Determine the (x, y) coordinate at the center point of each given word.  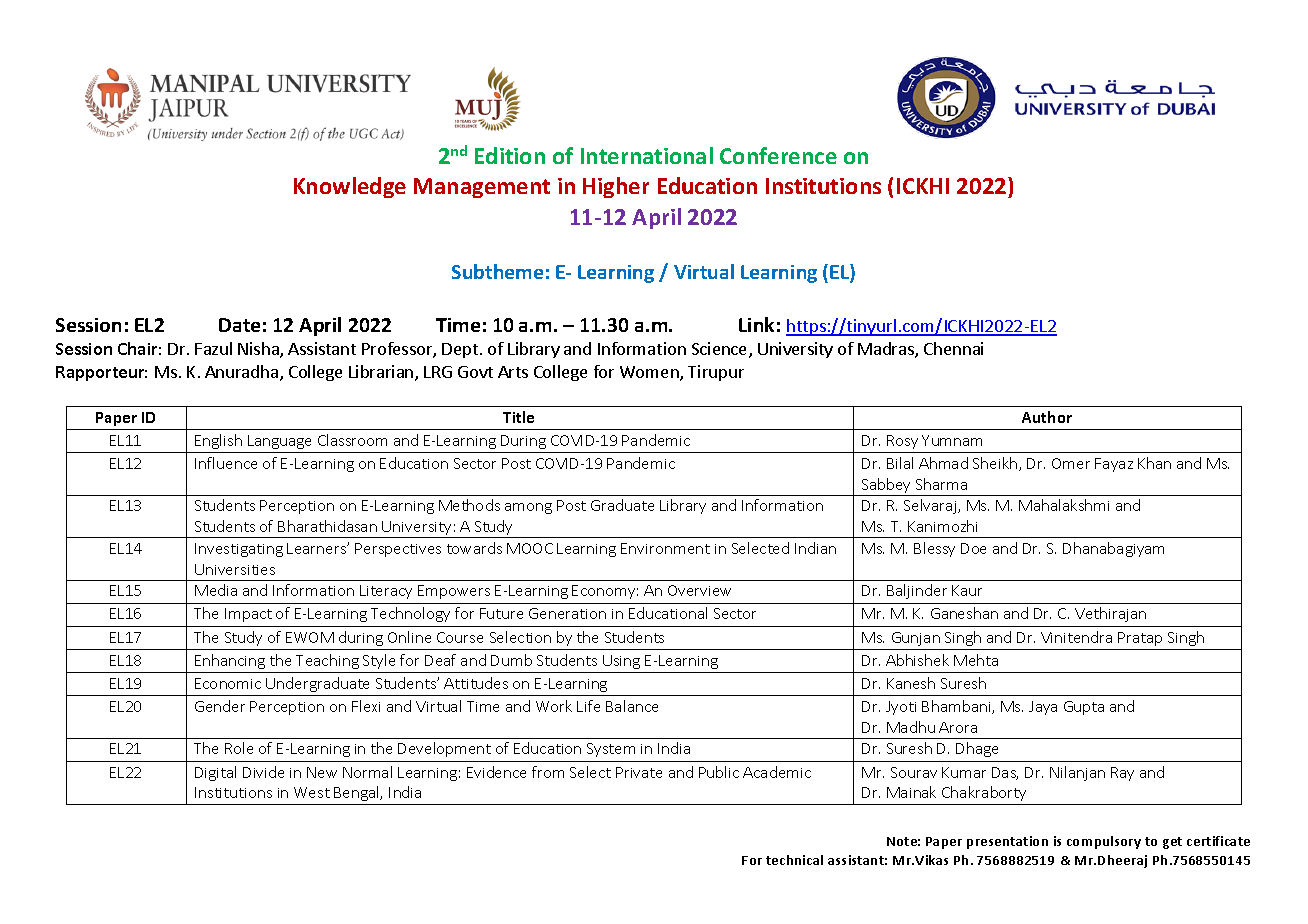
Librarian (382, 373)
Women (650, 373)
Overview (699, 590)
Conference (778, 155)
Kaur (967, 590)
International (647, 155)
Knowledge (350, 187)
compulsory (1104, 842)
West (312, 792)
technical (794, 860)
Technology (410, 614)
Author (1047, 417)
